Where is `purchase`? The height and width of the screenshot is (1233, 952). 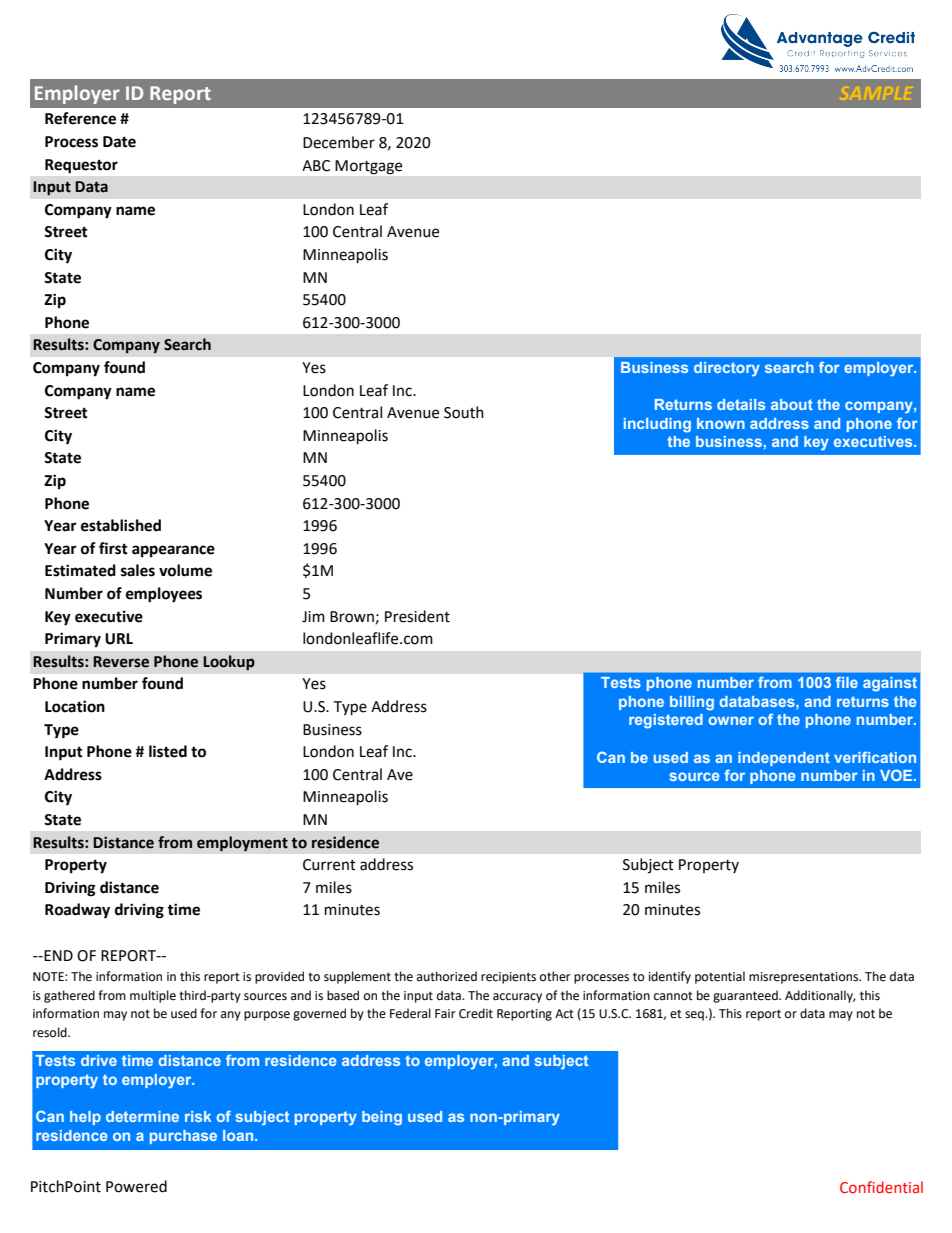
purchase is located at coordinates (183, 1137).
